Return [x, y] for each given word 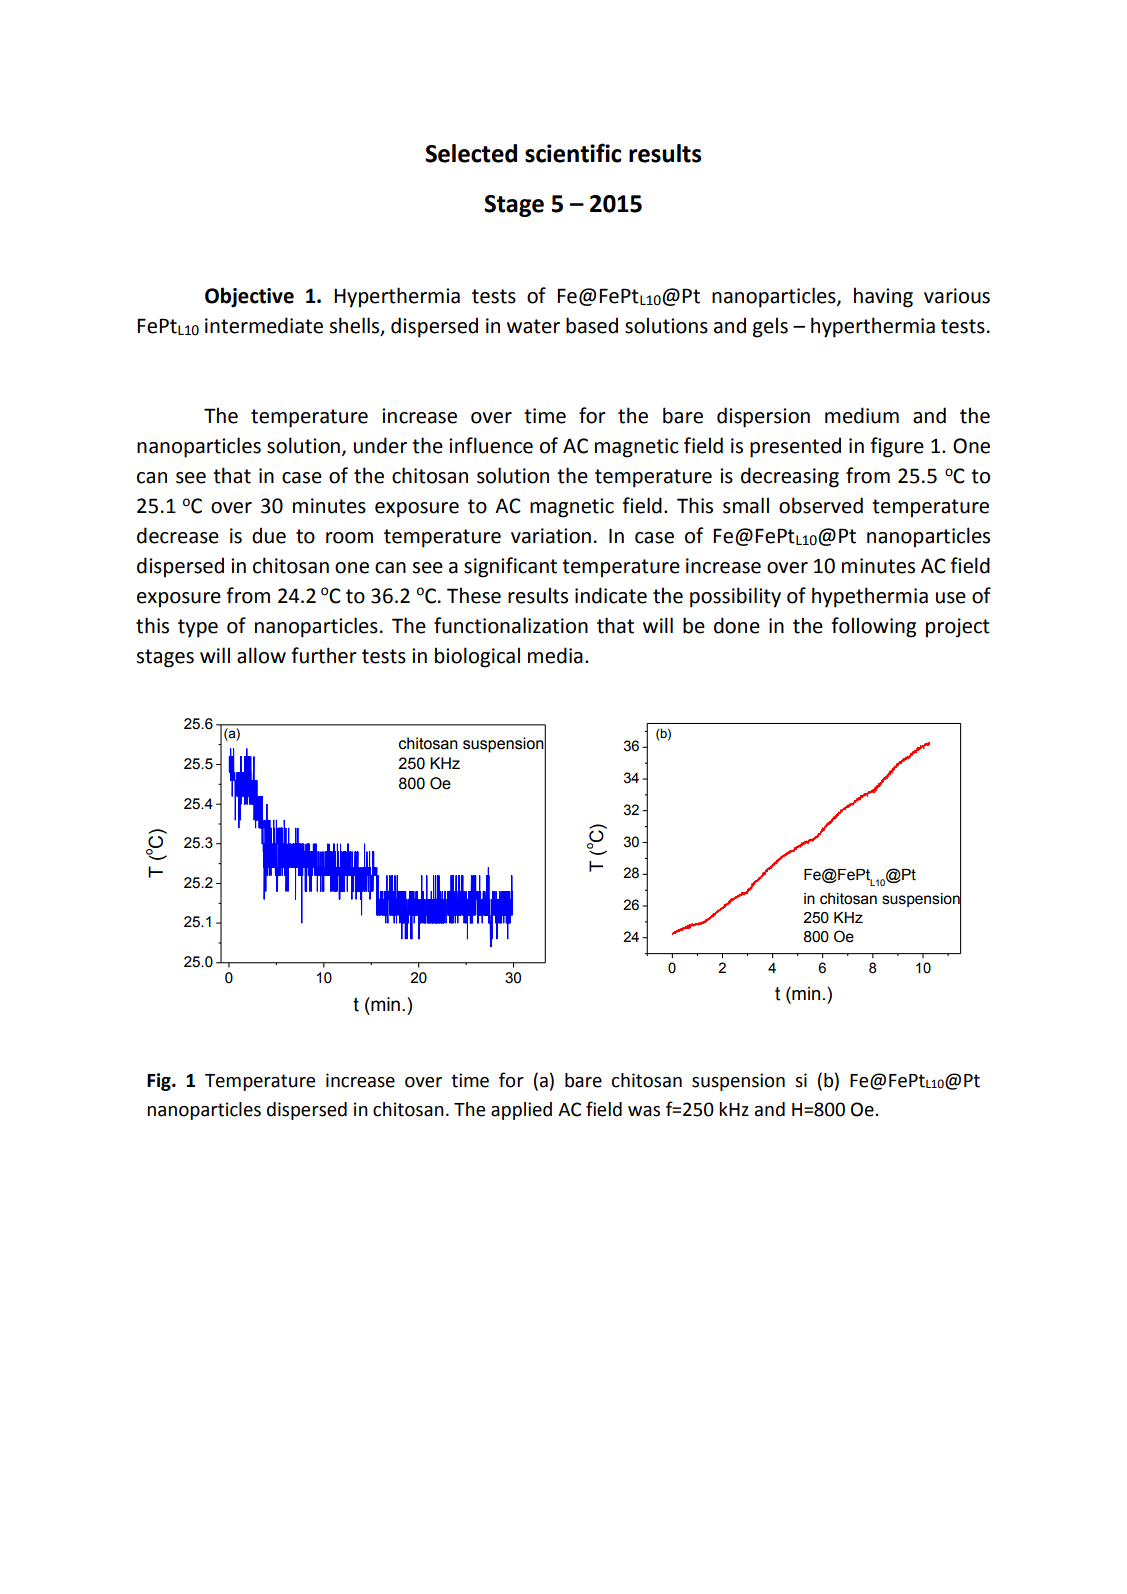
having [883, 297]
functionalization [511, 625]
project [958, 628]
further [324, 655]
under [380, 445]
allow [261, 655]
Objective [249, 297]
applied [521, 1111]
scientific [573, 153]
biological [477, 657]
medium [862, 415]
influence [491, 445]
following [873, 627]
